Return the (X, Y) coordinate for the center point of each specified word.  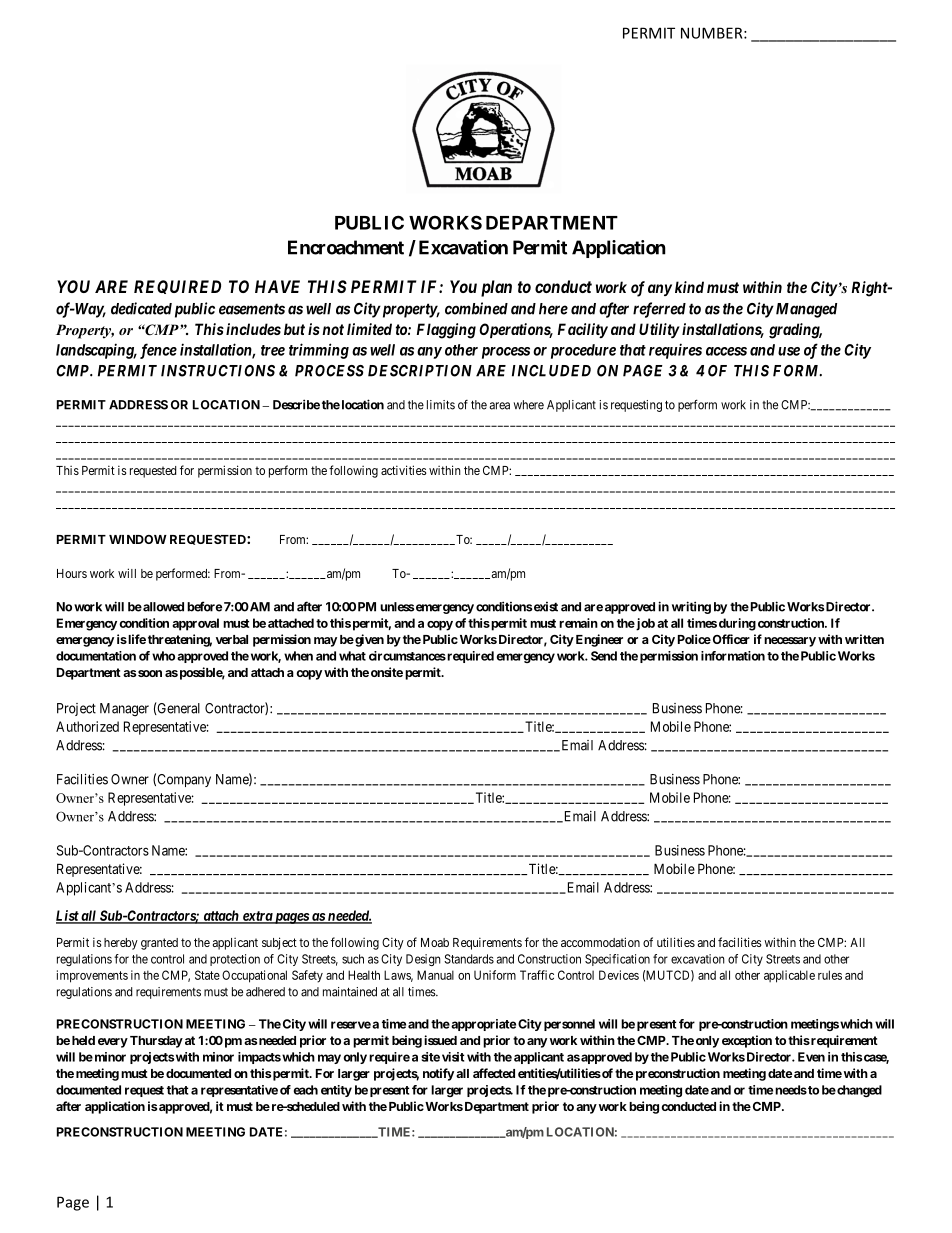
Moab (435, 942)
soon (150, 673)
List (68, 916)
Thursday (156, 1042)
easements (252, 309)
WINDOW (138, 539)
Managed (805, 310)
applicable (789, 976)
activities (404, 470)
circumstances (407, 656)
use (789, 351)
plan (496, 288)
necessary (790, 642)
